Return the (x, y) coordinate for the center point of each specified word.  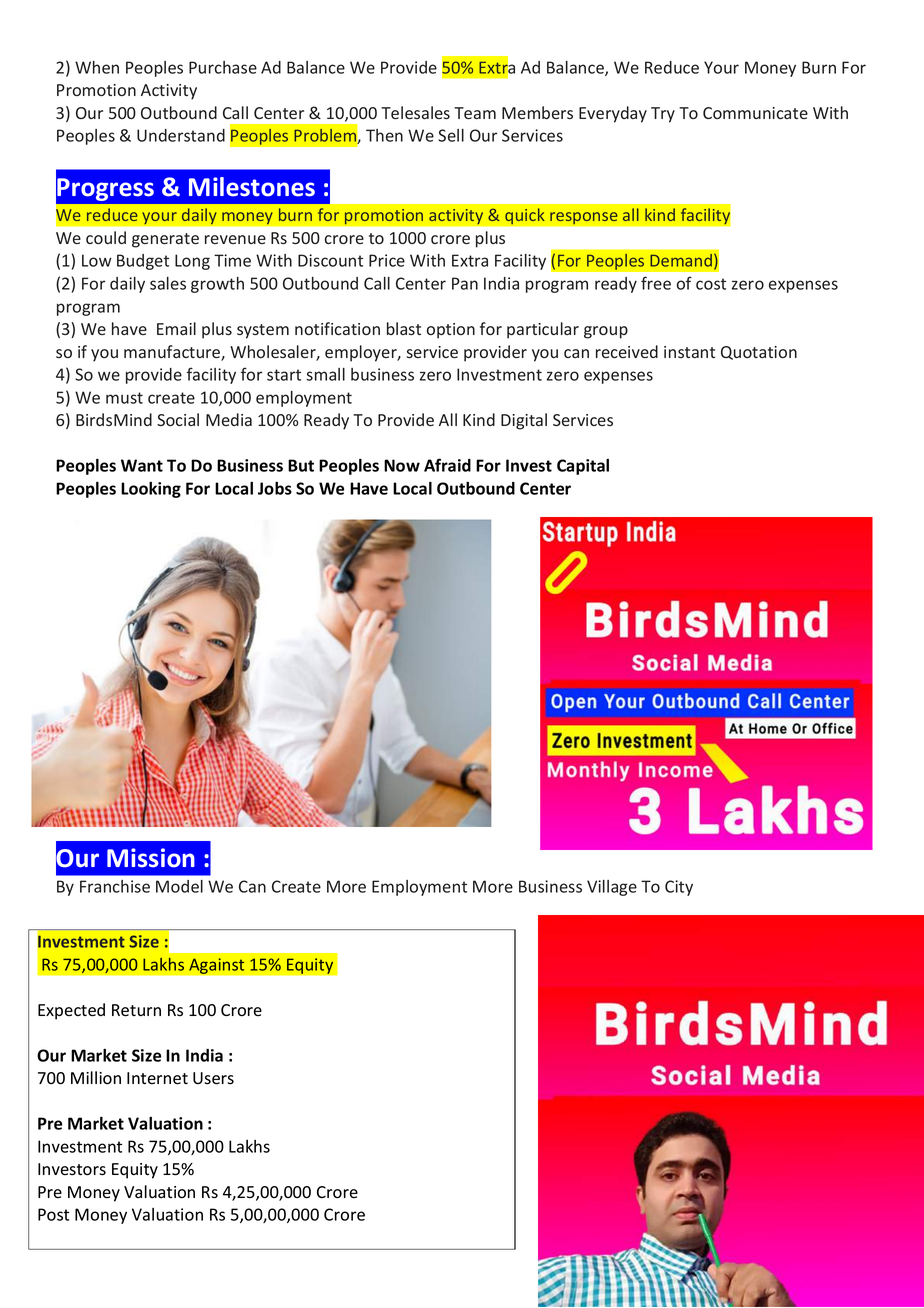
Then (384, 135)
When (97, 67)
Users (213, 1078)
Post (53, 1214)
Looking (151, 490)
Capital (583, 467)
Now (402, 465)
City (679, 888)
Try (663, 115)
